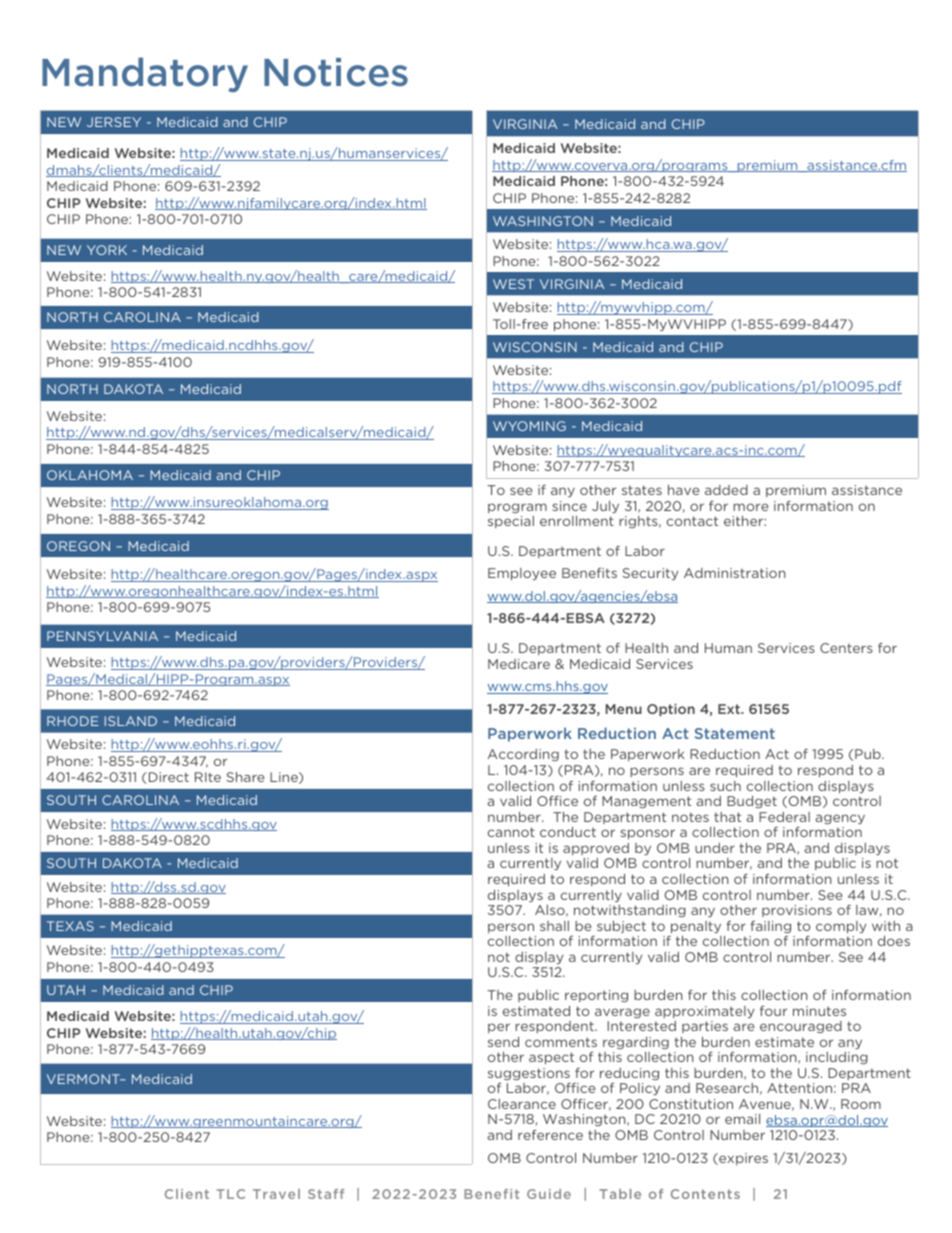 This document has height=1233, width=952. What do you see at coordinates (336, 72) in the document?
I see `Notices` at bounding box center [336, 72].
